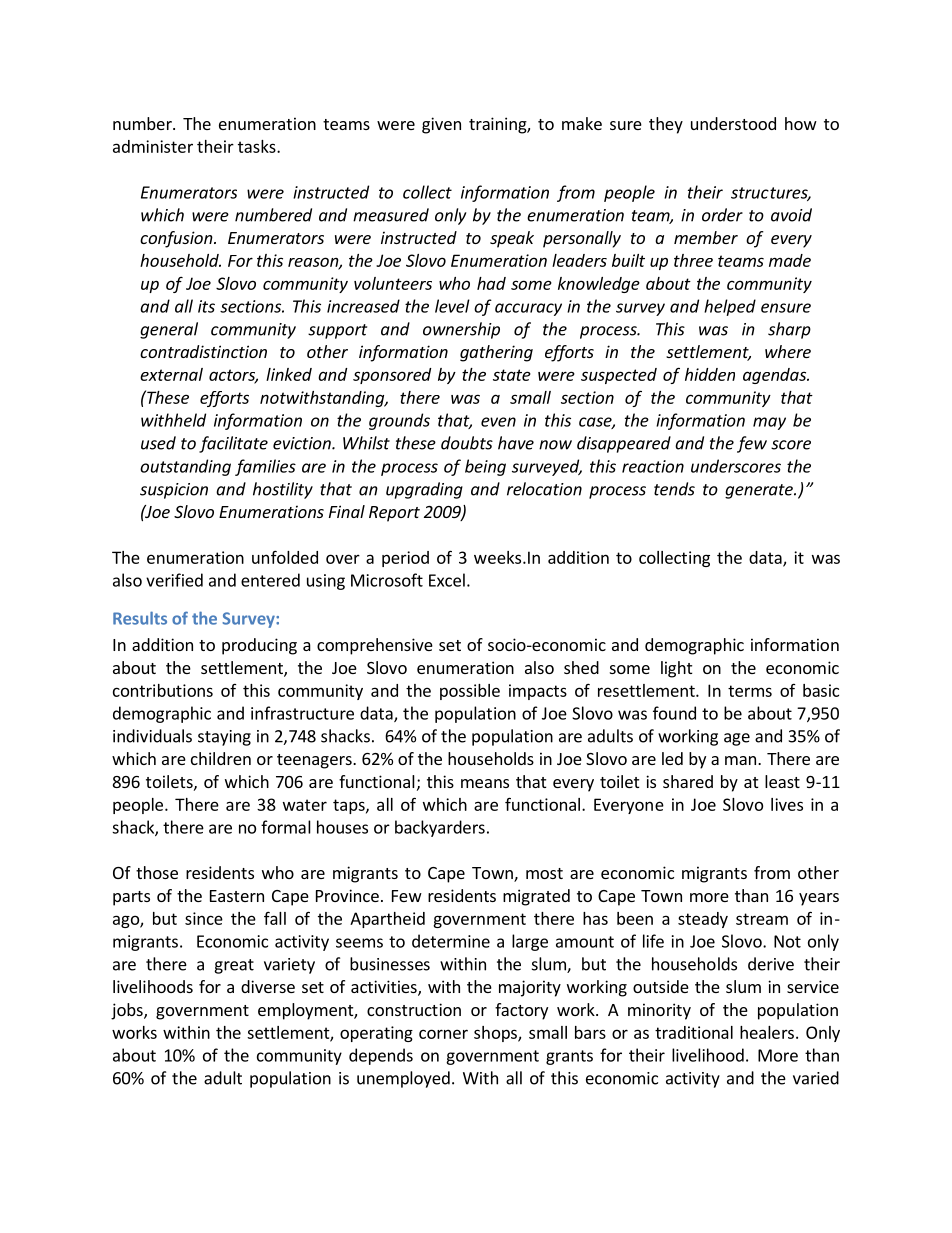 This document has height=1233, width=952. I want to click on understood, so click(733, 123).
